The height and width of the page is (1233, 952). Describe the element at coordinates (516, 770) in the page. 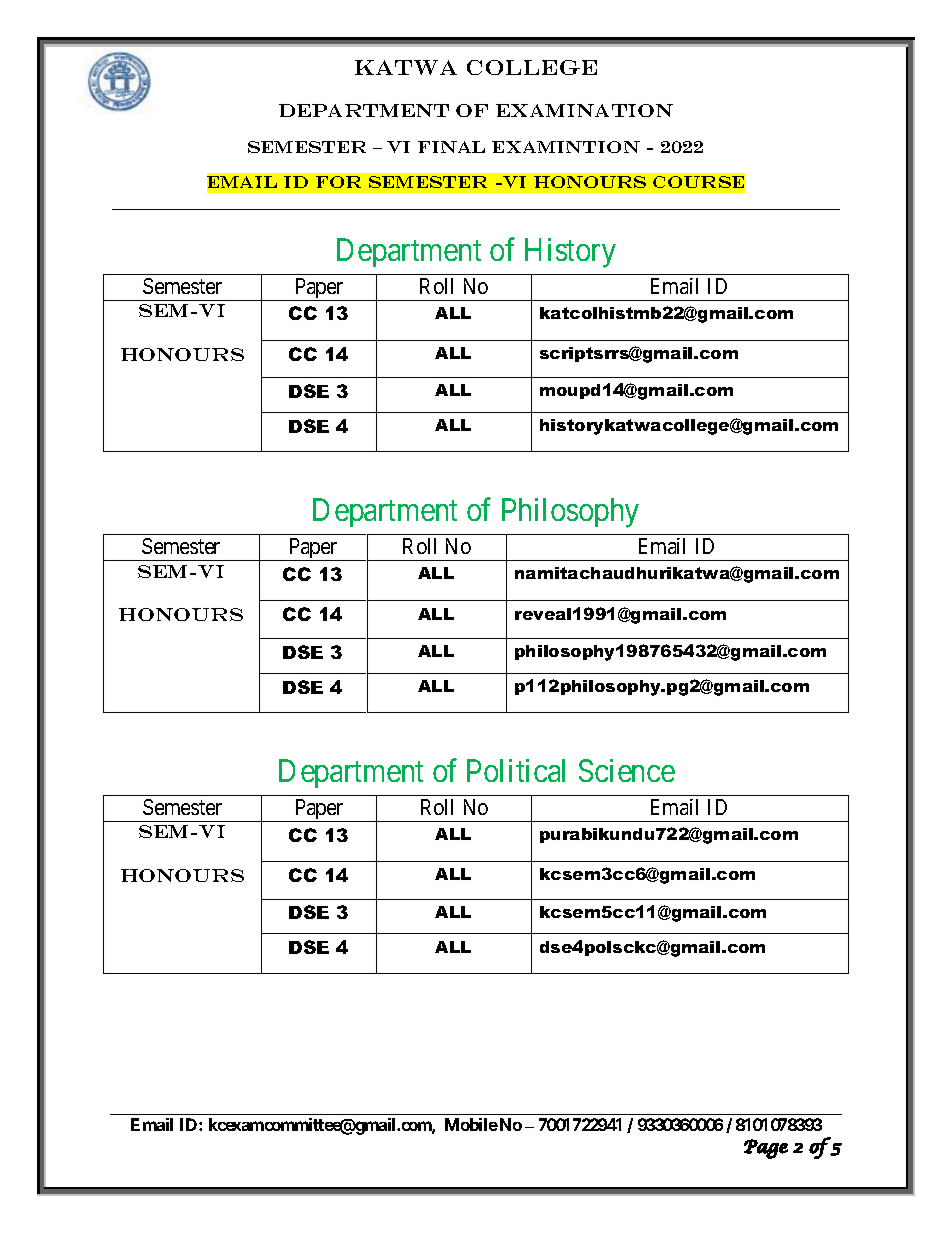

I see `Political` at that location.
